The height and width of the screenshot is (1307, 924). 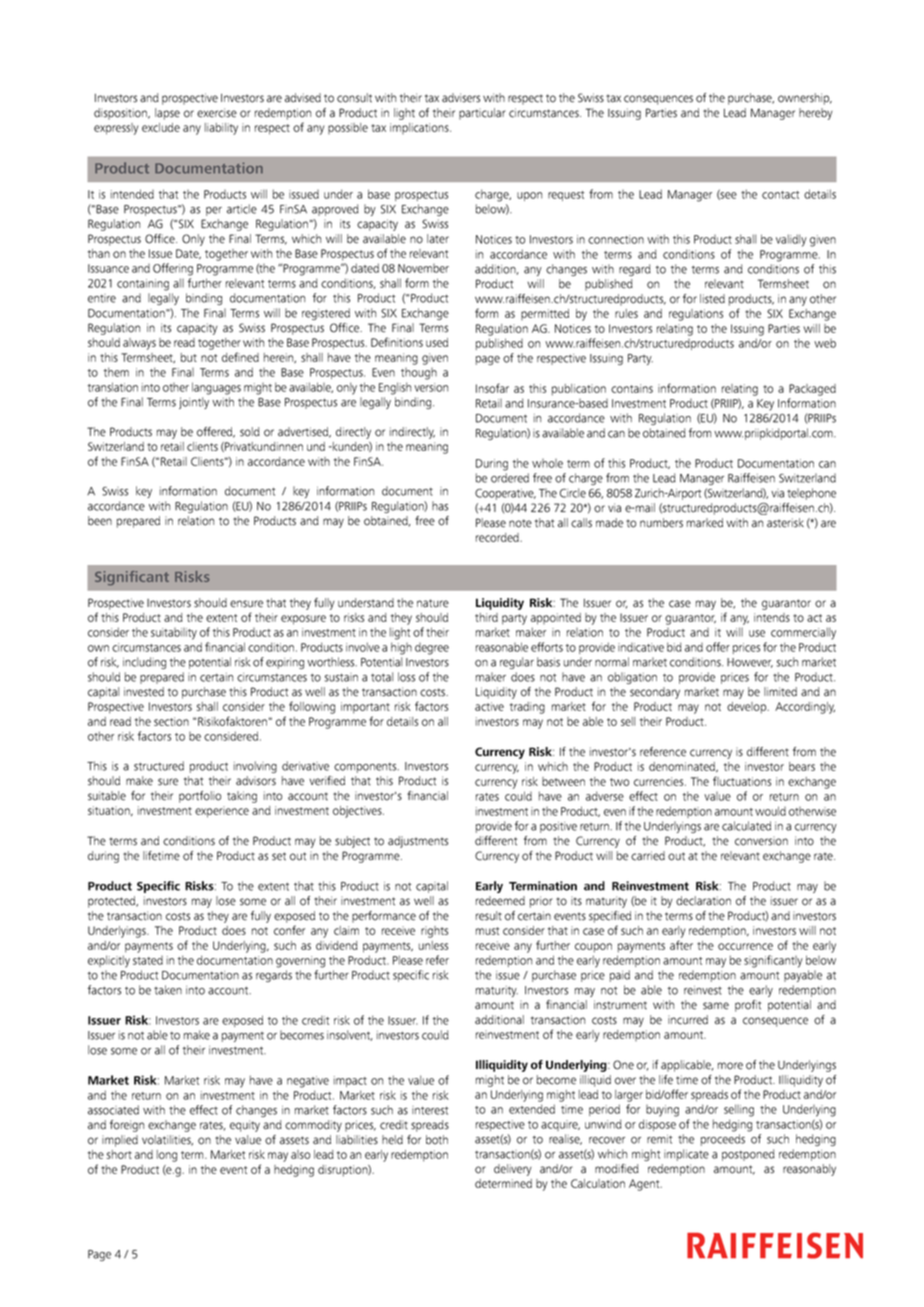 What do you see at coordinates (432, 649) in the screenshot?
I see `degree` at bounding box center [432, 649].
